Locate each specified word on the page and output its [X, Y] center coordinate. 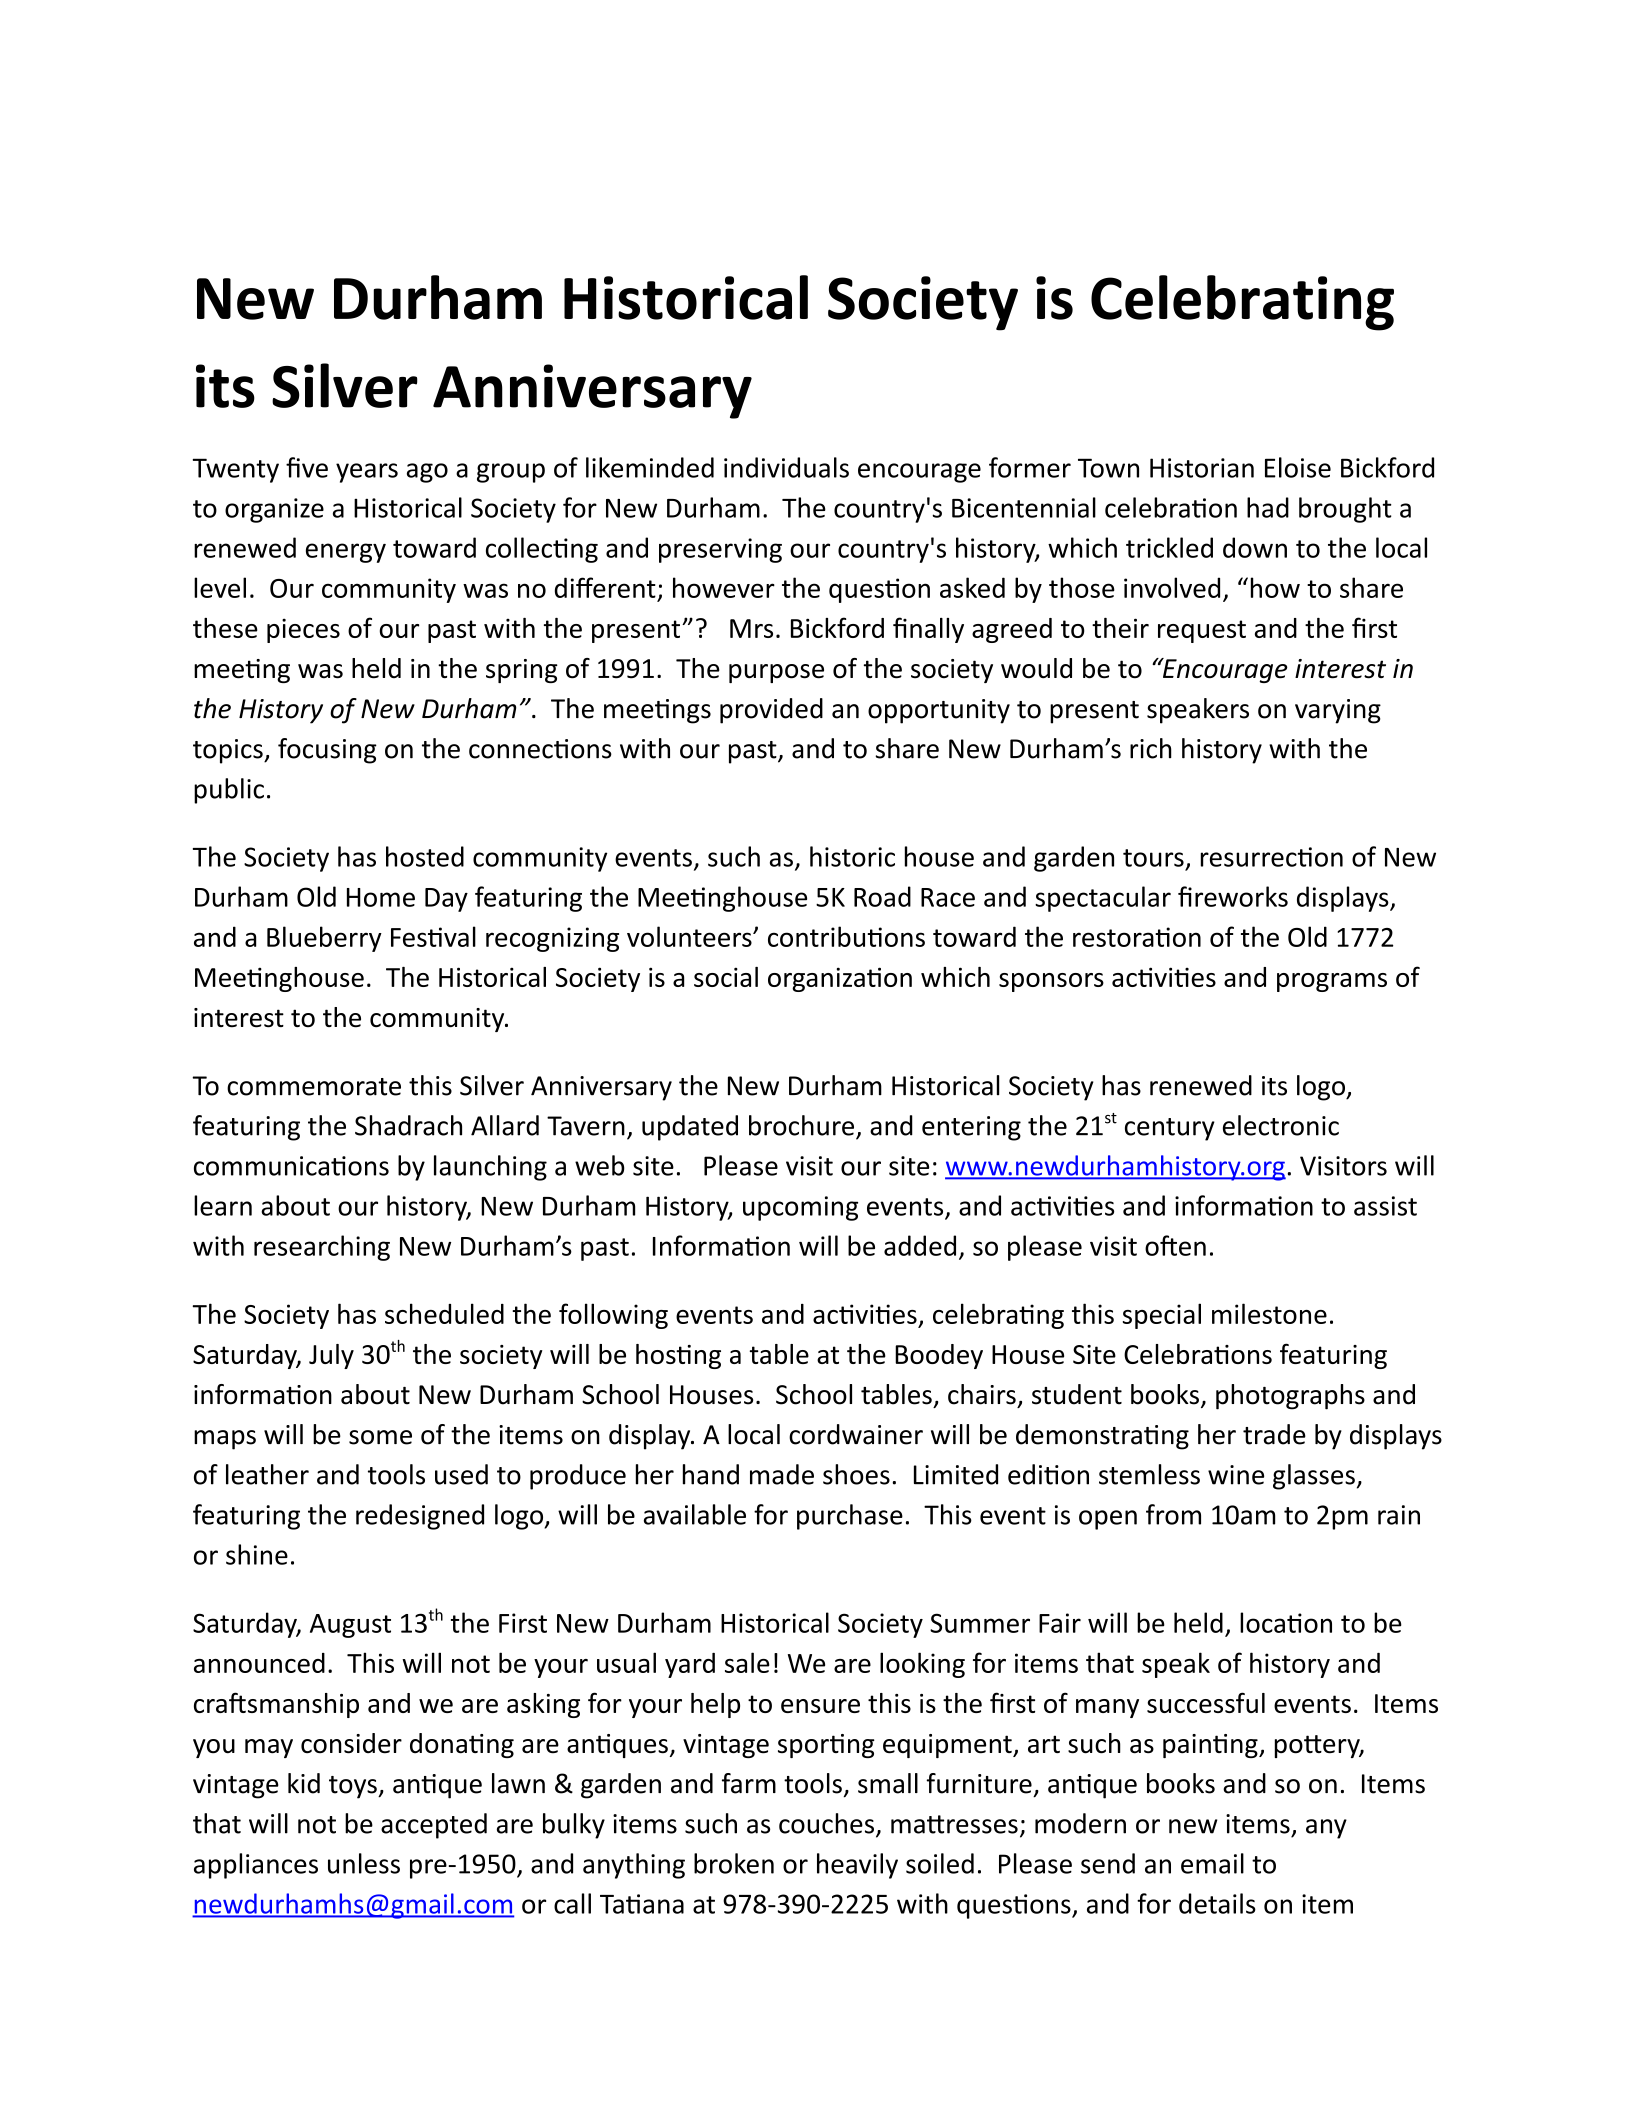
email [1212, 1863]
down [1255, 547]
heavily [857, 1866]
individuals [786, 467]
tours [1153, 858]
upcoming [800, 1208]
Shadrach [408, 1125]
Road [882, 896]
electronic [1281, 1125]
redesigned [420, 1517]
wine [1236, 1475]
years [367, 473]
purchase [850, 1517]
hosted [425, 856]
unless [364, 1863]
